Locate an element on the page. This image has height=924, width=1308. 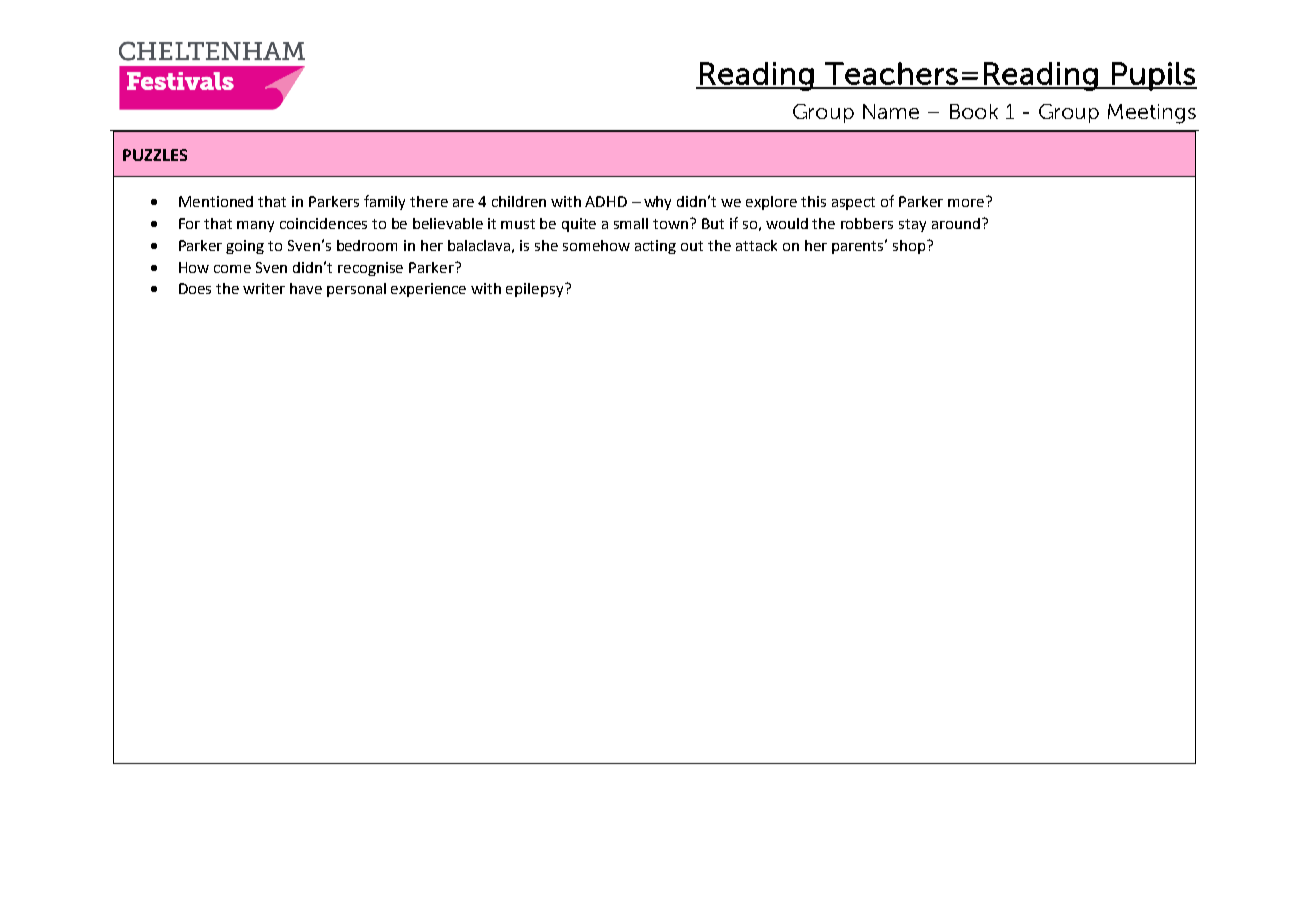
town is located at coordinates (672, 223).
